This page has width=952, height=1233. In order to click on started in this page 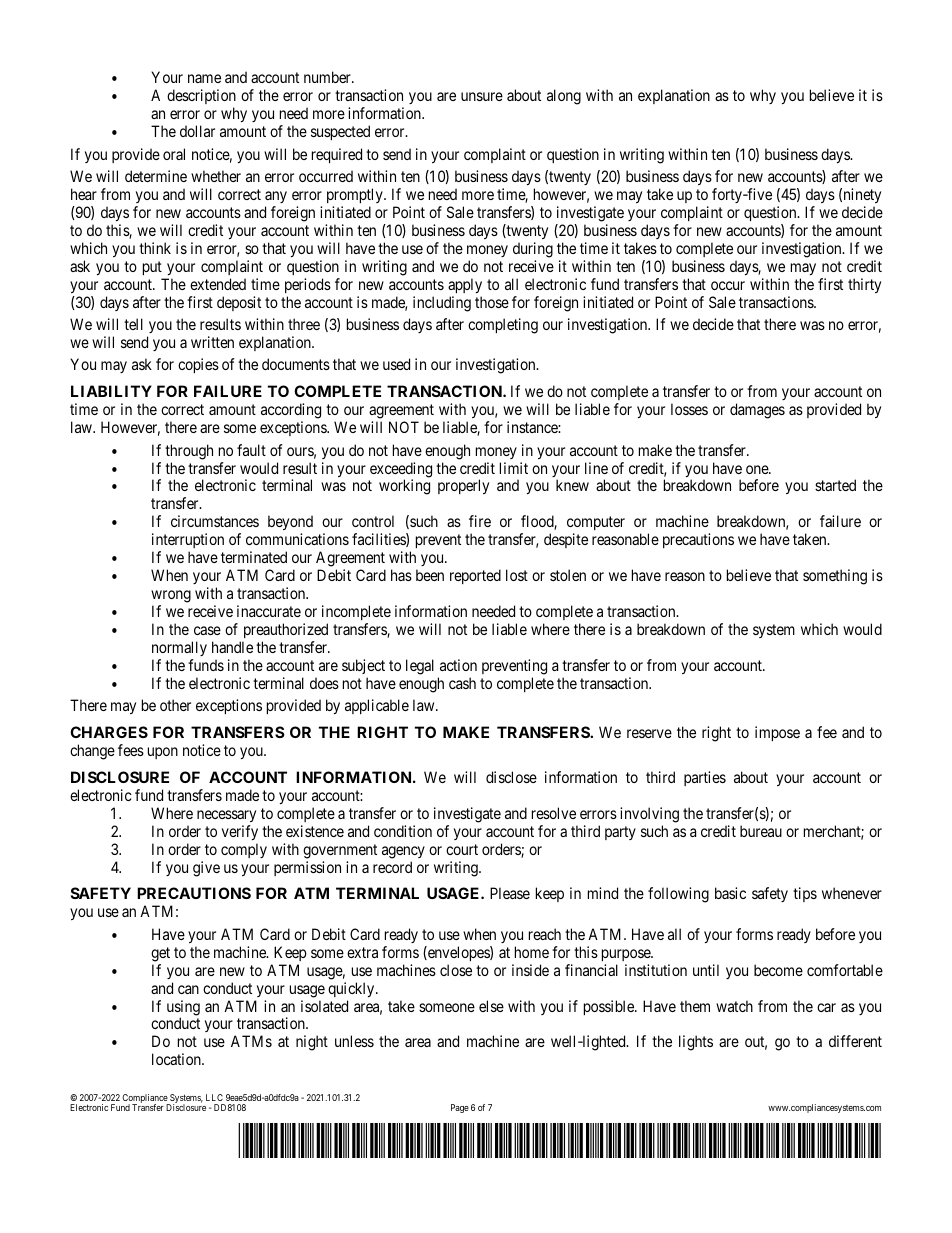, I will do `click(835, 485)`.
